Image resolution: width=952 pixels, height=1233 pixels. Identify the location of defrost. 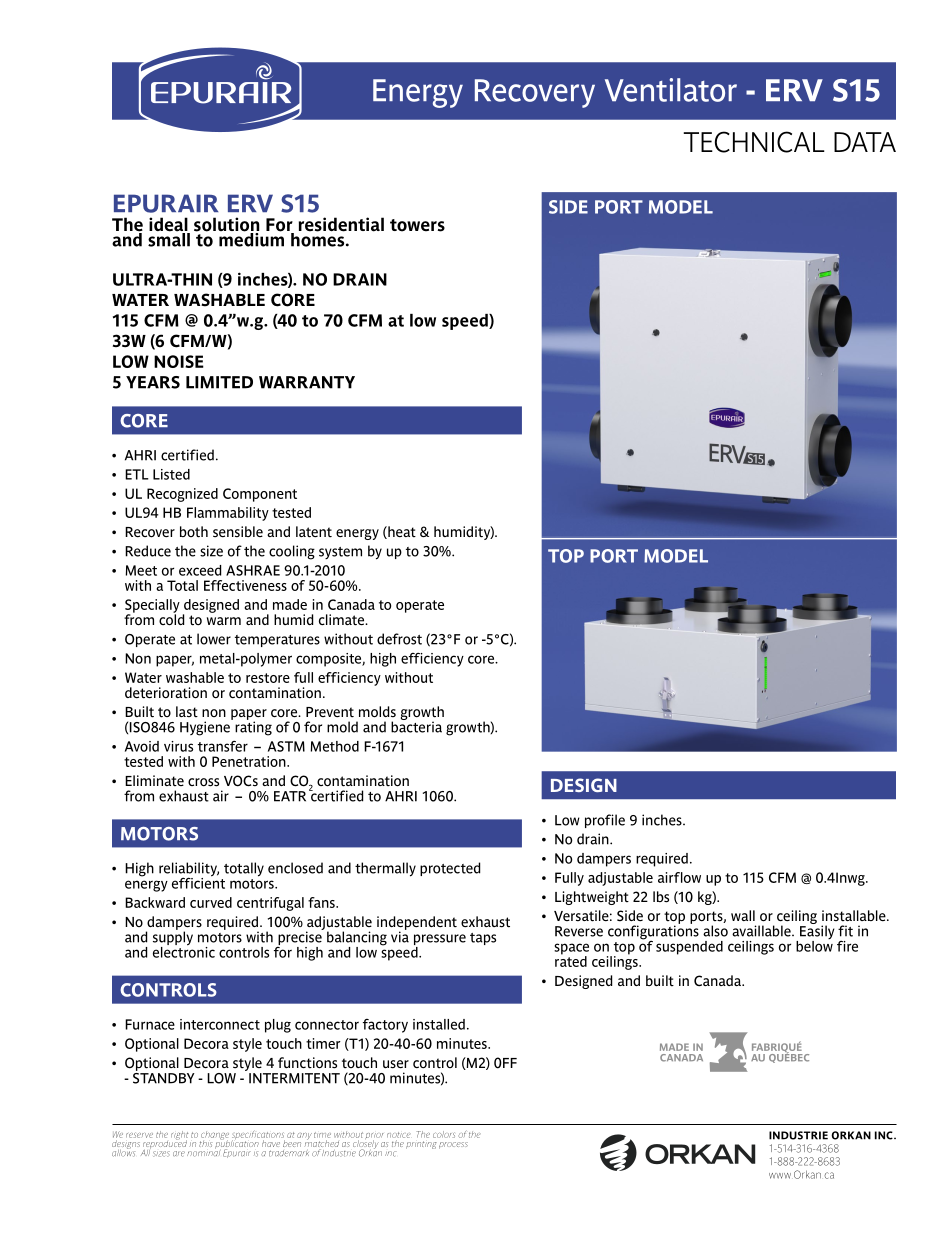
(399, 639).
